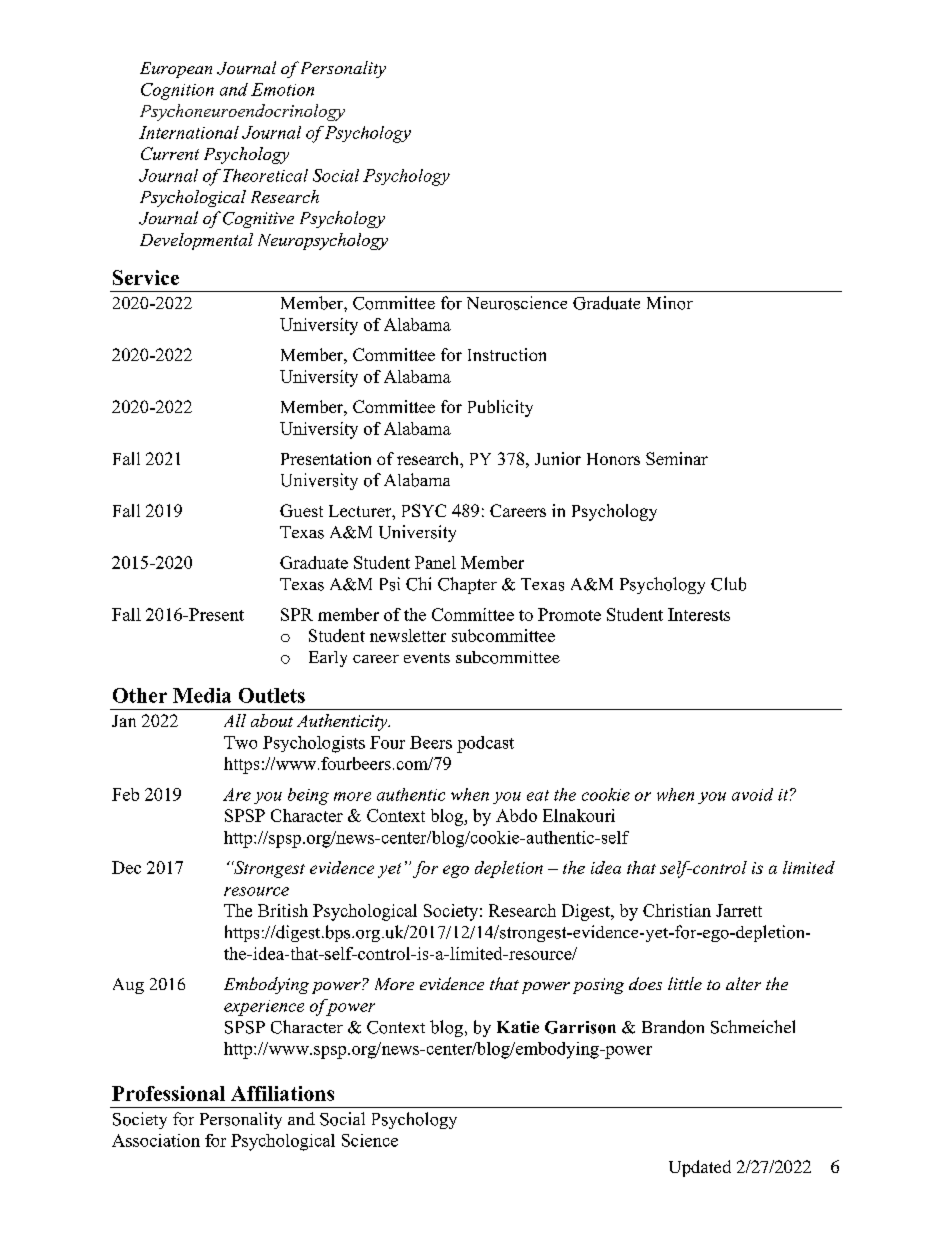  Describe the element at coordinates (202, 695) in the page. I see `Media` at that location.
